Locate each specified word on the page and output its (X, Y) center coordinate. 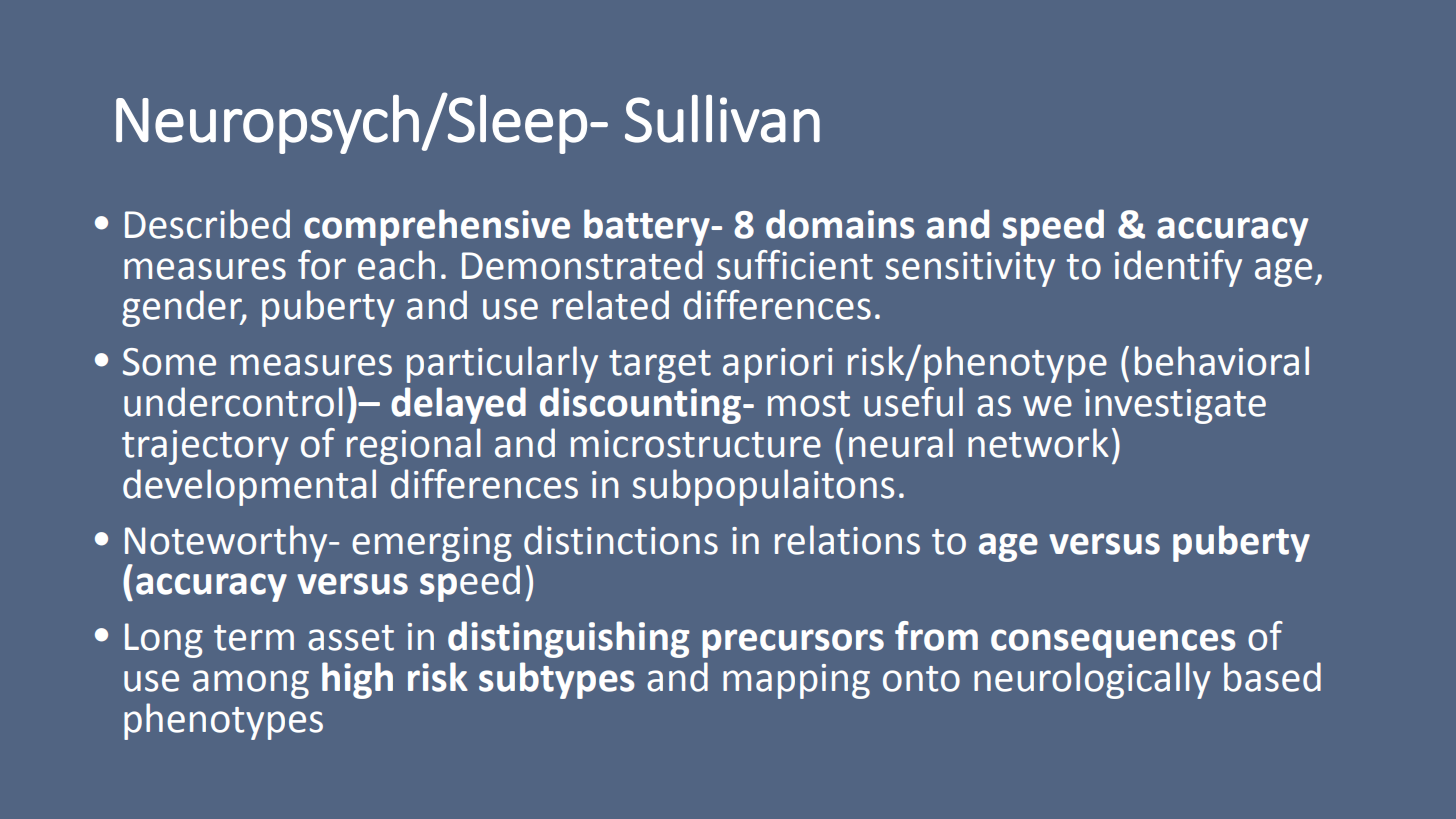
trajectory (205, 447)
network (1038, 443)
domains (840, 224)
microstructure (696, 444)
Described (207, 224)
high (357, 680)
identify (1178, 268)
